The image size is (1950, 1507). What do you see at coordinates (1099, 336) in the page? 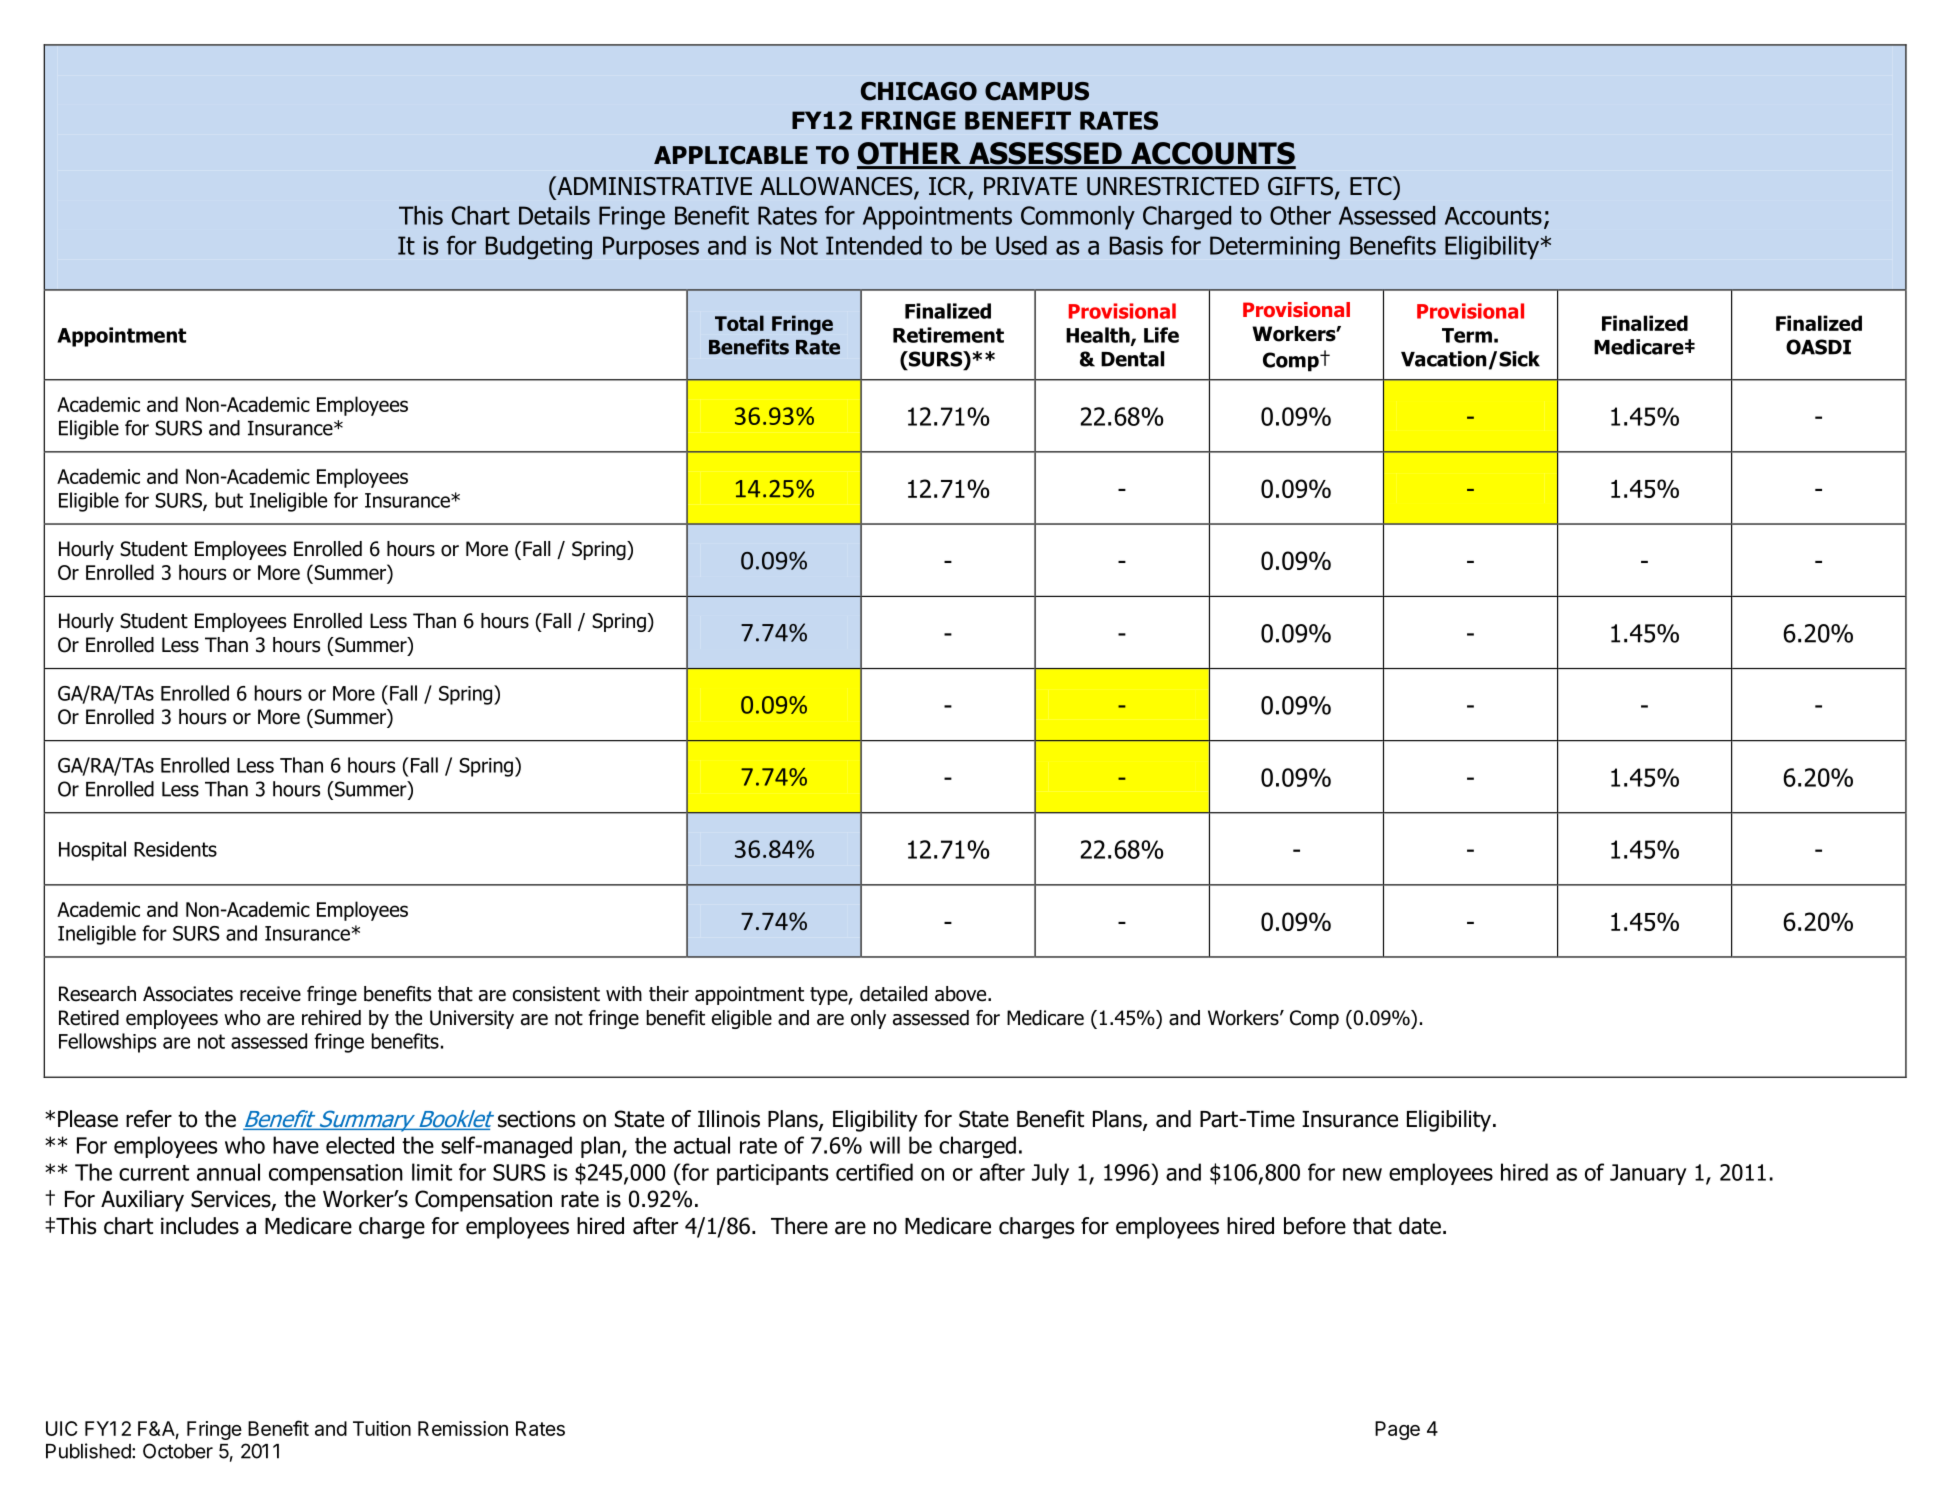
I see `Health` at bounding box center [1099, 336].
